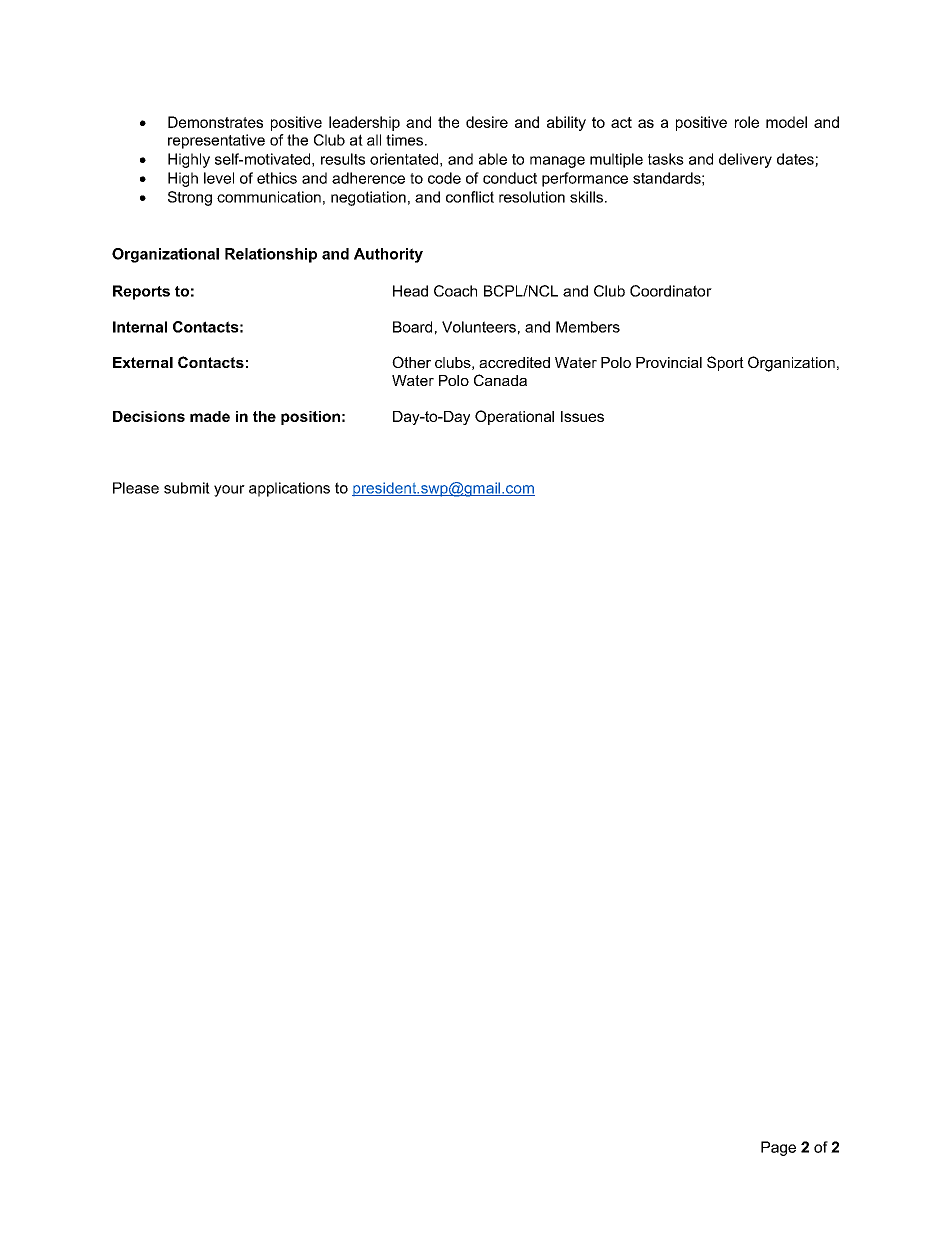  Describe the element at coordinates (778, 1148) in the document. I see `Page` at that location.
